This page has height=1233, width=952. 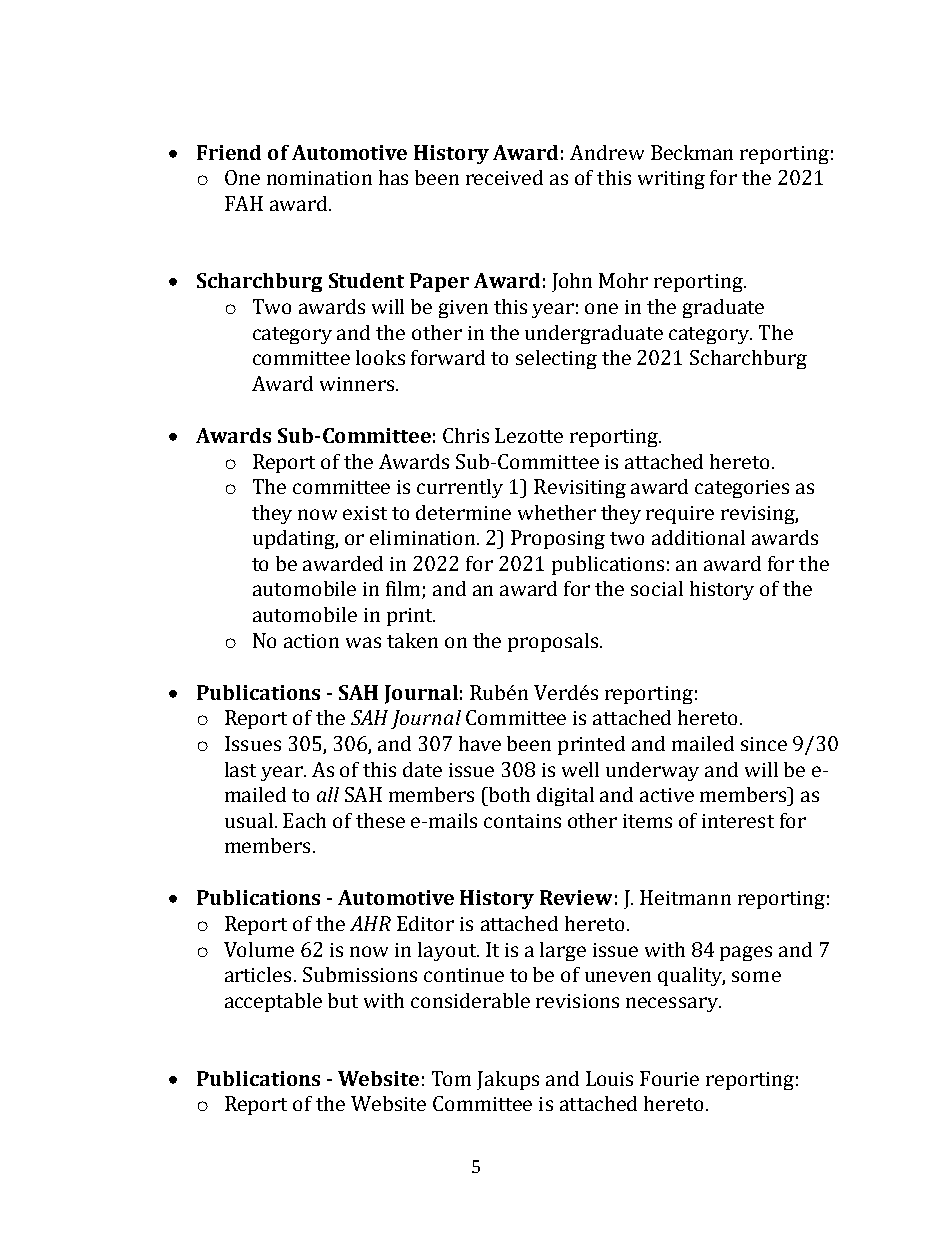 I want to click on received, so click(x=504, y=177).
